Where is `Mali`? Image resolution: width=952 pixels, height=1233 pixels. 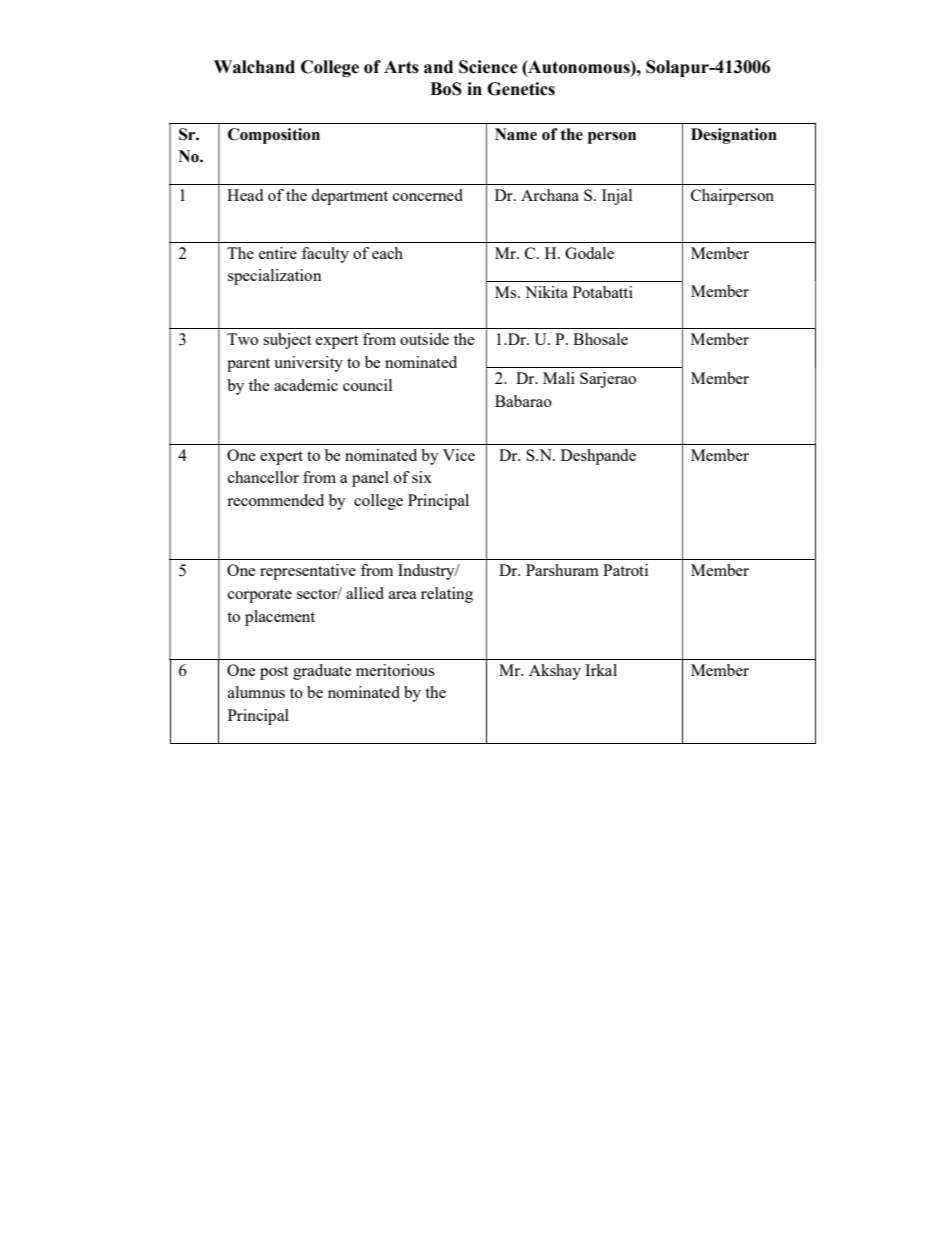
Mali is located at coordinates (559, 378).
